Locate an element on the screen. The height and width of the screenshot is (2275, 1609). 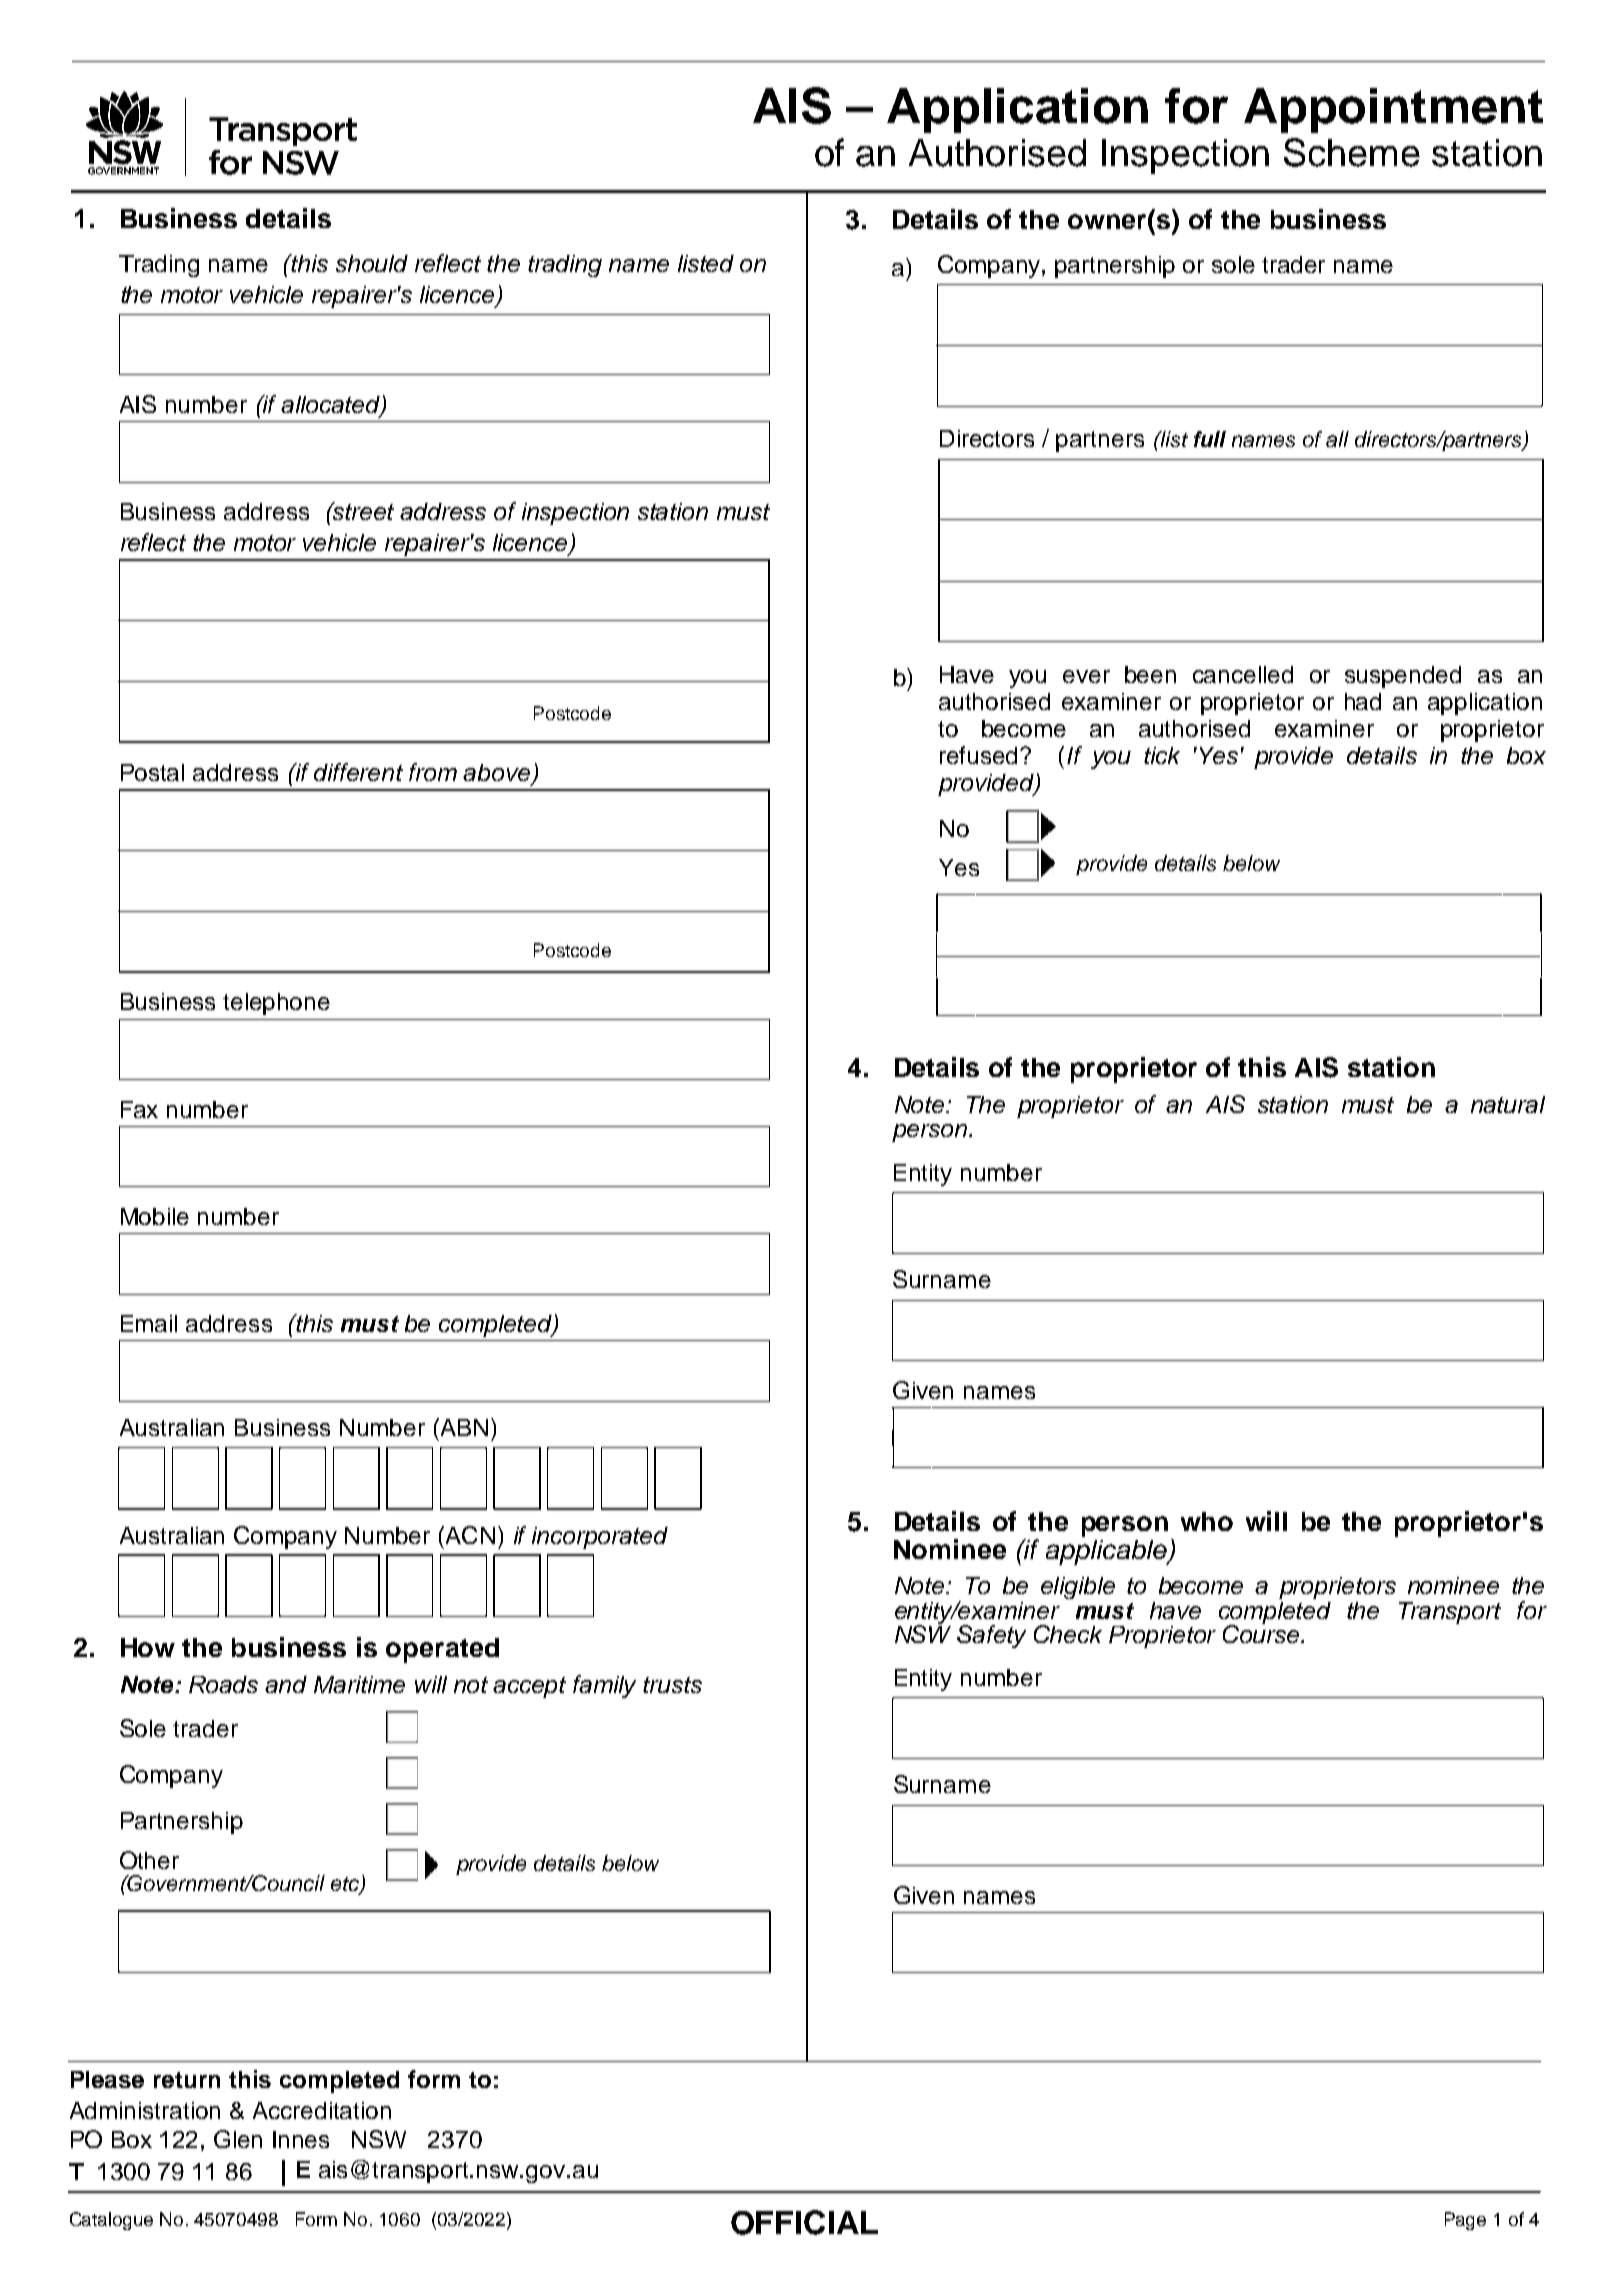
natural is located at coordinates (1508, 1104).
